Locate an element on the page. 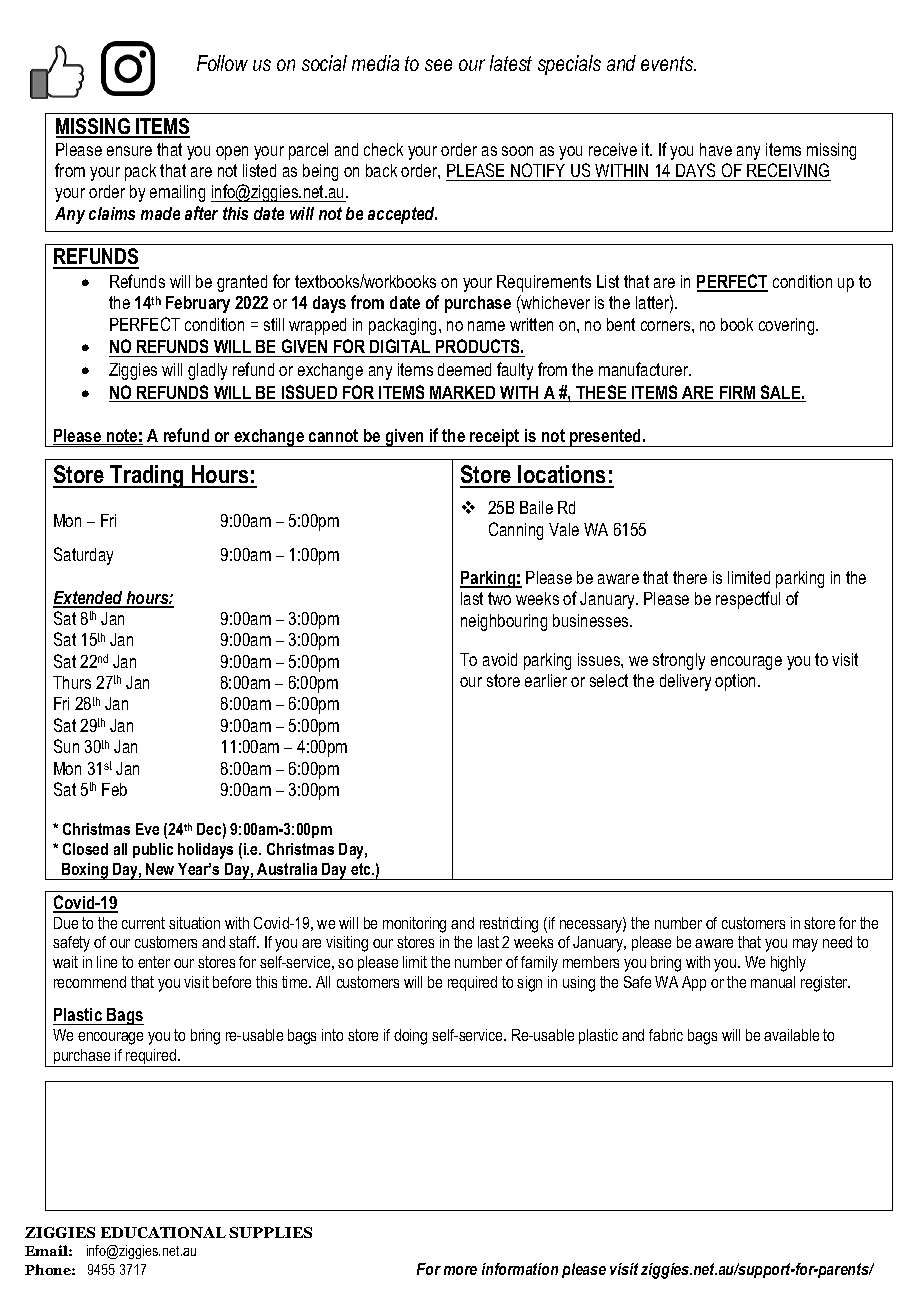  ensure is located at coordinates (129, 151).
